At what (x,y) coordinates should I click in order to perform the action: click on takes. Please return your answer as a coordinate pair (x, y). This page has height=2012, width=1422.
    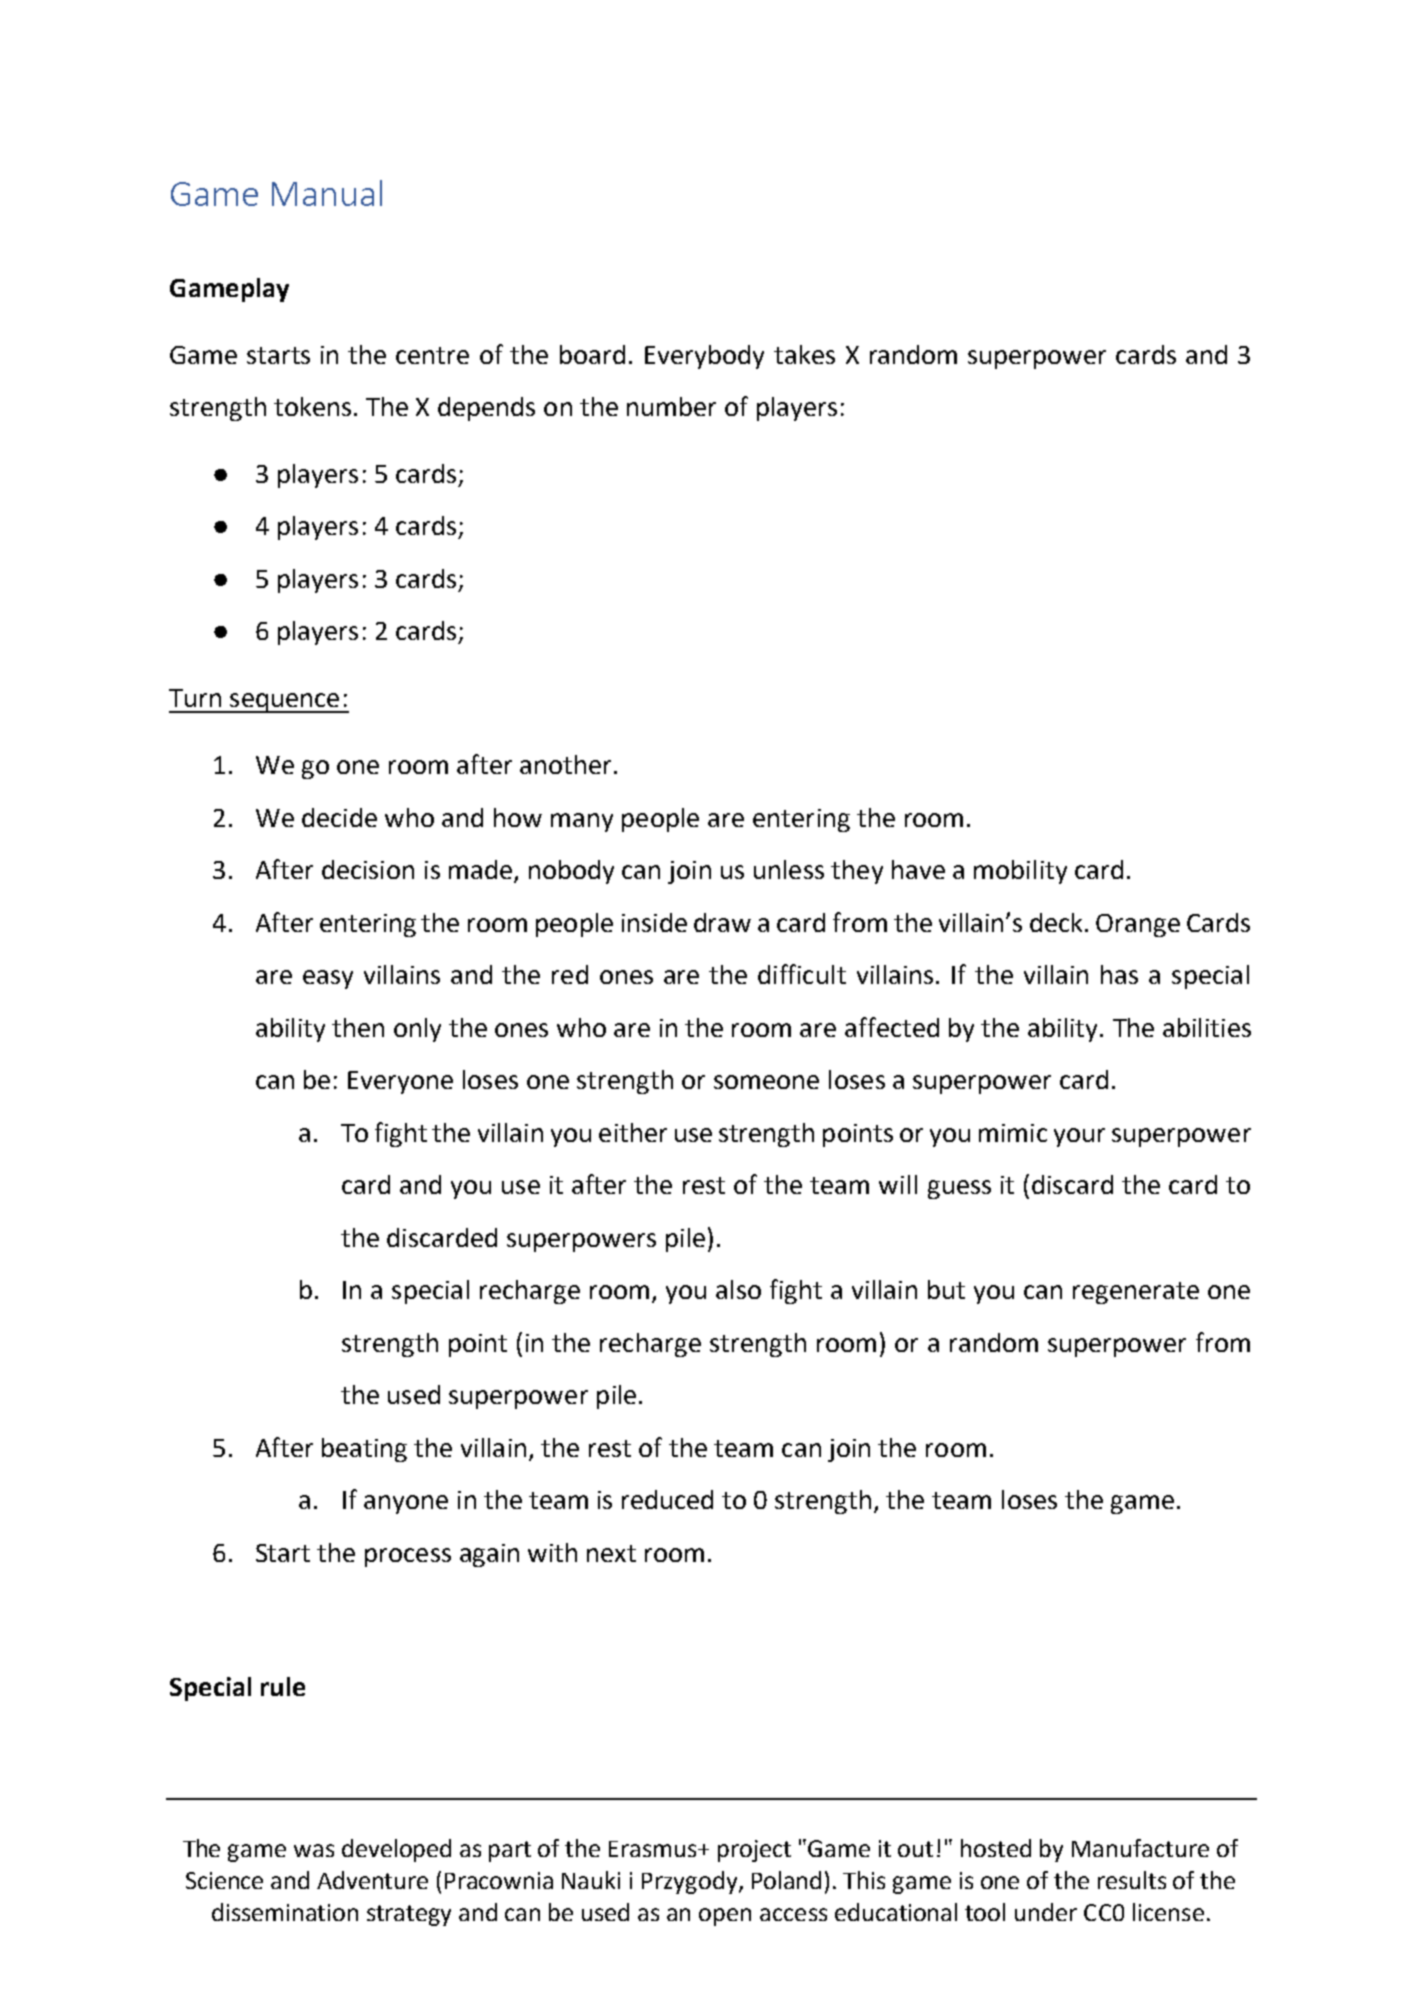
    Looking at the image, I should click on (804, 354).
